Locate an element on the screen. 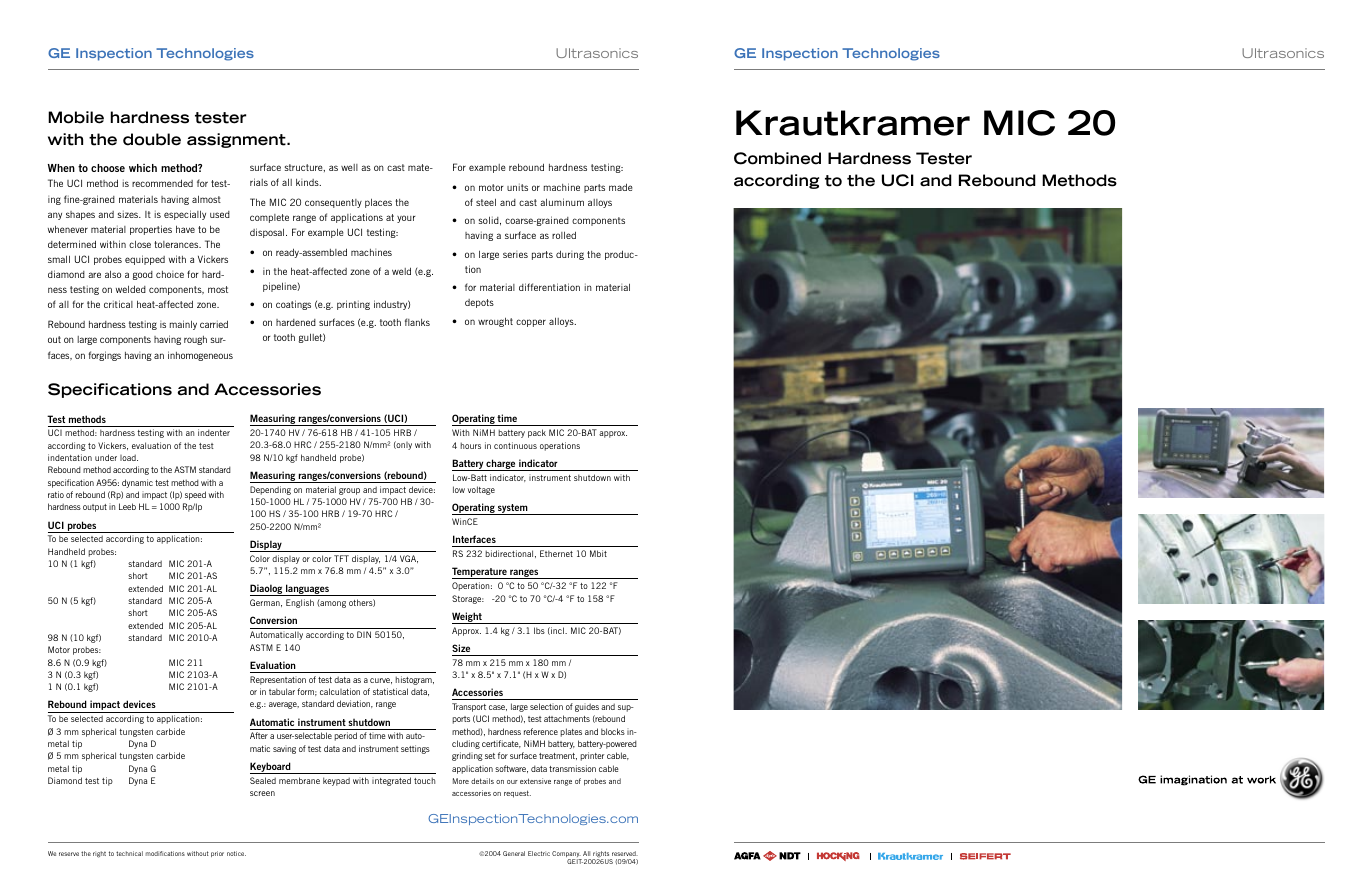 The height and width of the screenshot is (887, 1372). pack is located at coordinates (537, 433).
